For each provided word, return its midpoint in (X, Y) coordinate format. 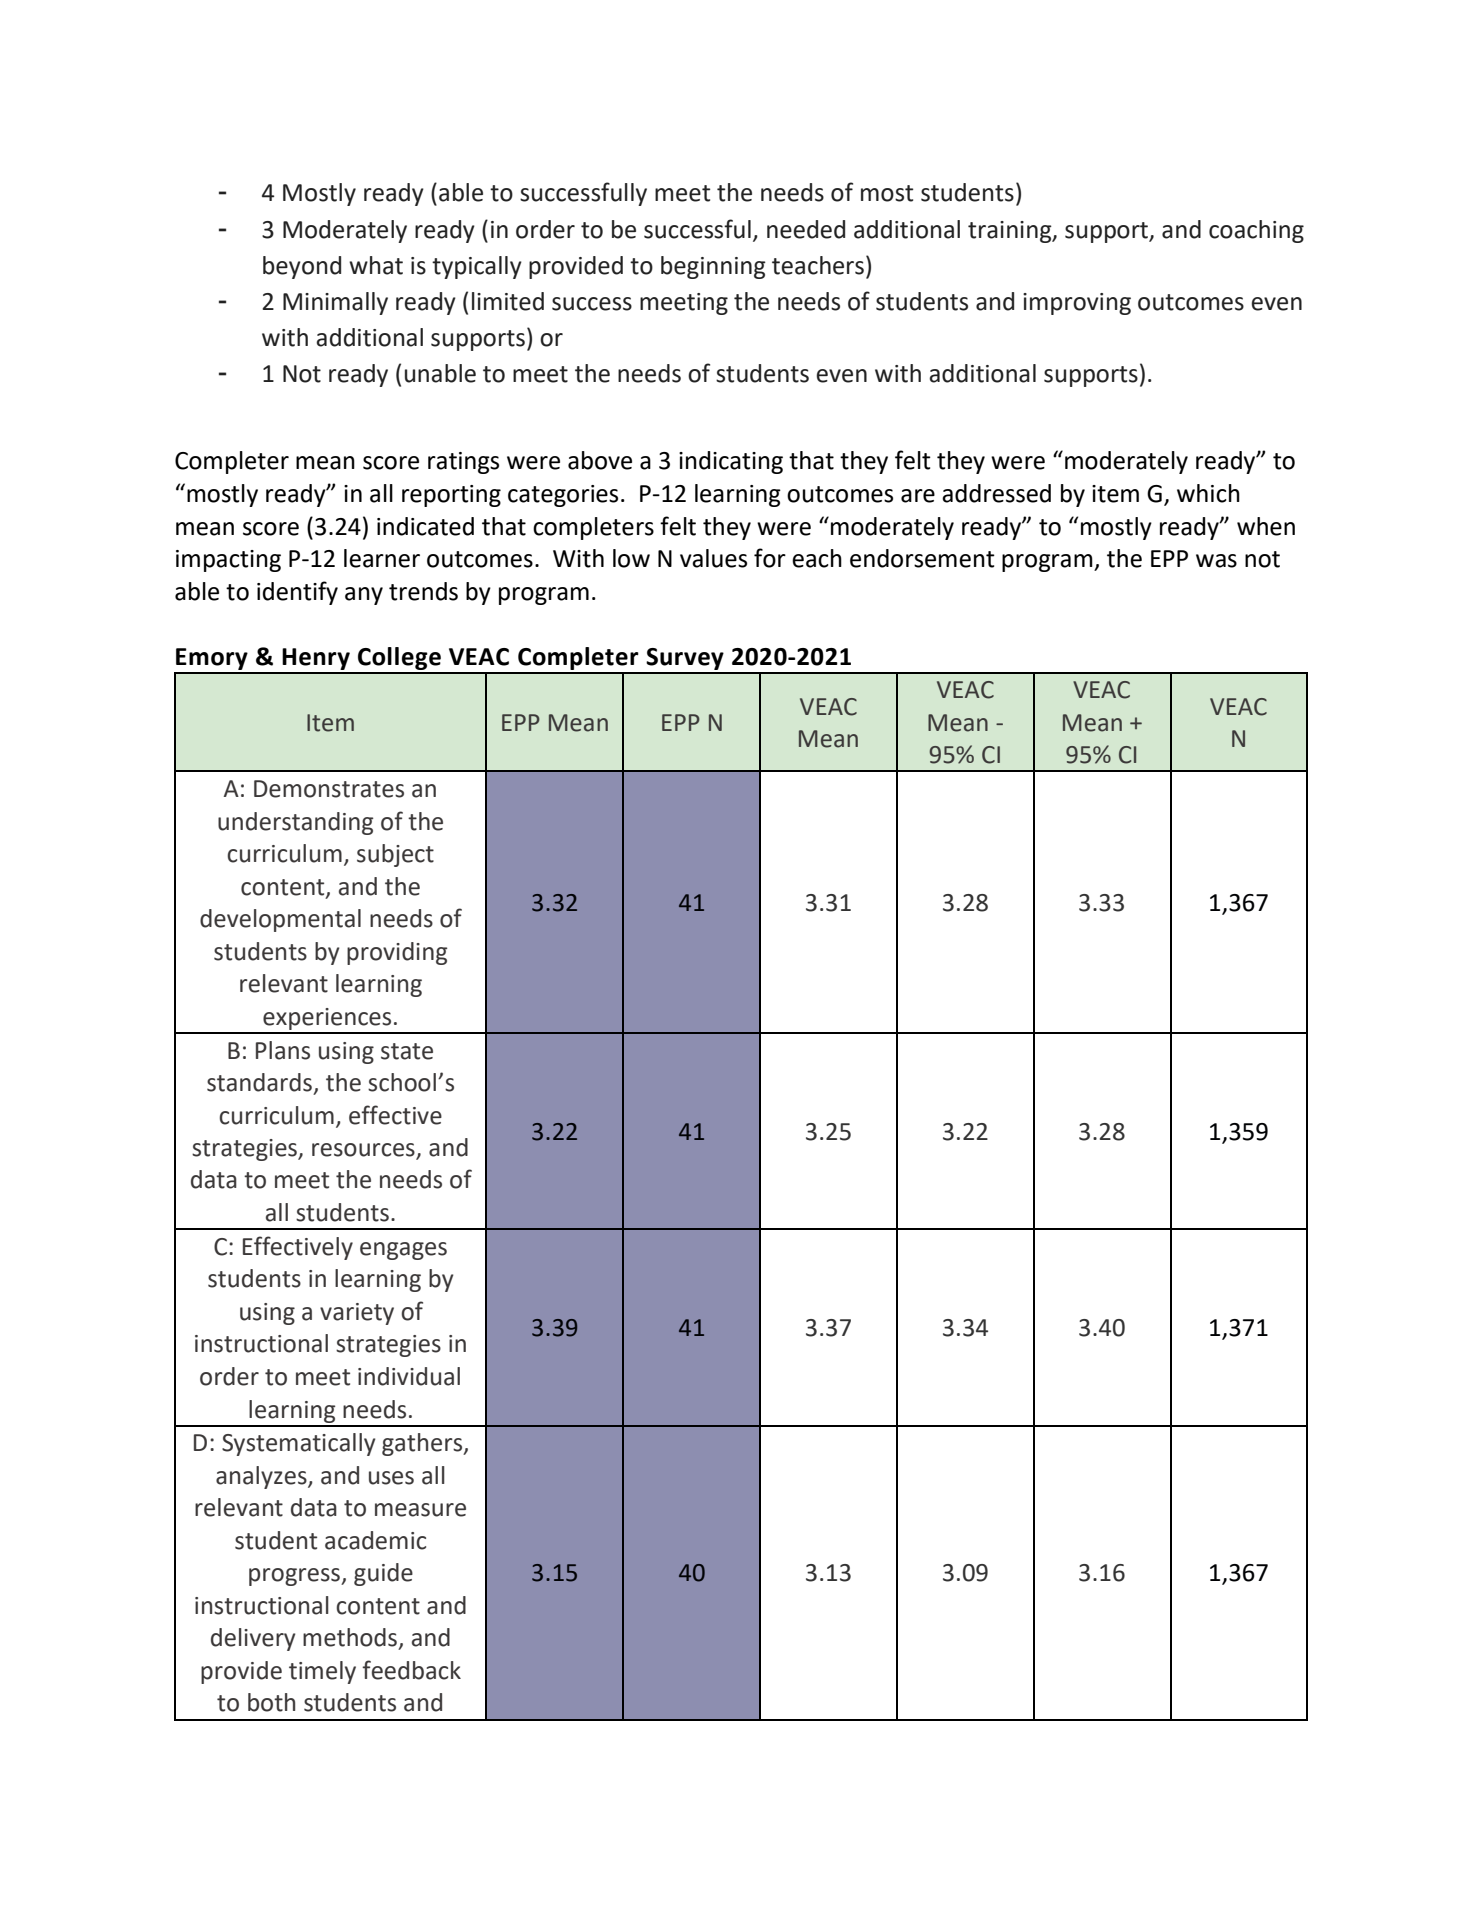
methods (350, 1637)
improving (1077, 304)
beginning (713, 267)
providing (397, 953)
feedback (411, 1670)
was (1216, 561)
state (407, 1051)
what (376, 265)
